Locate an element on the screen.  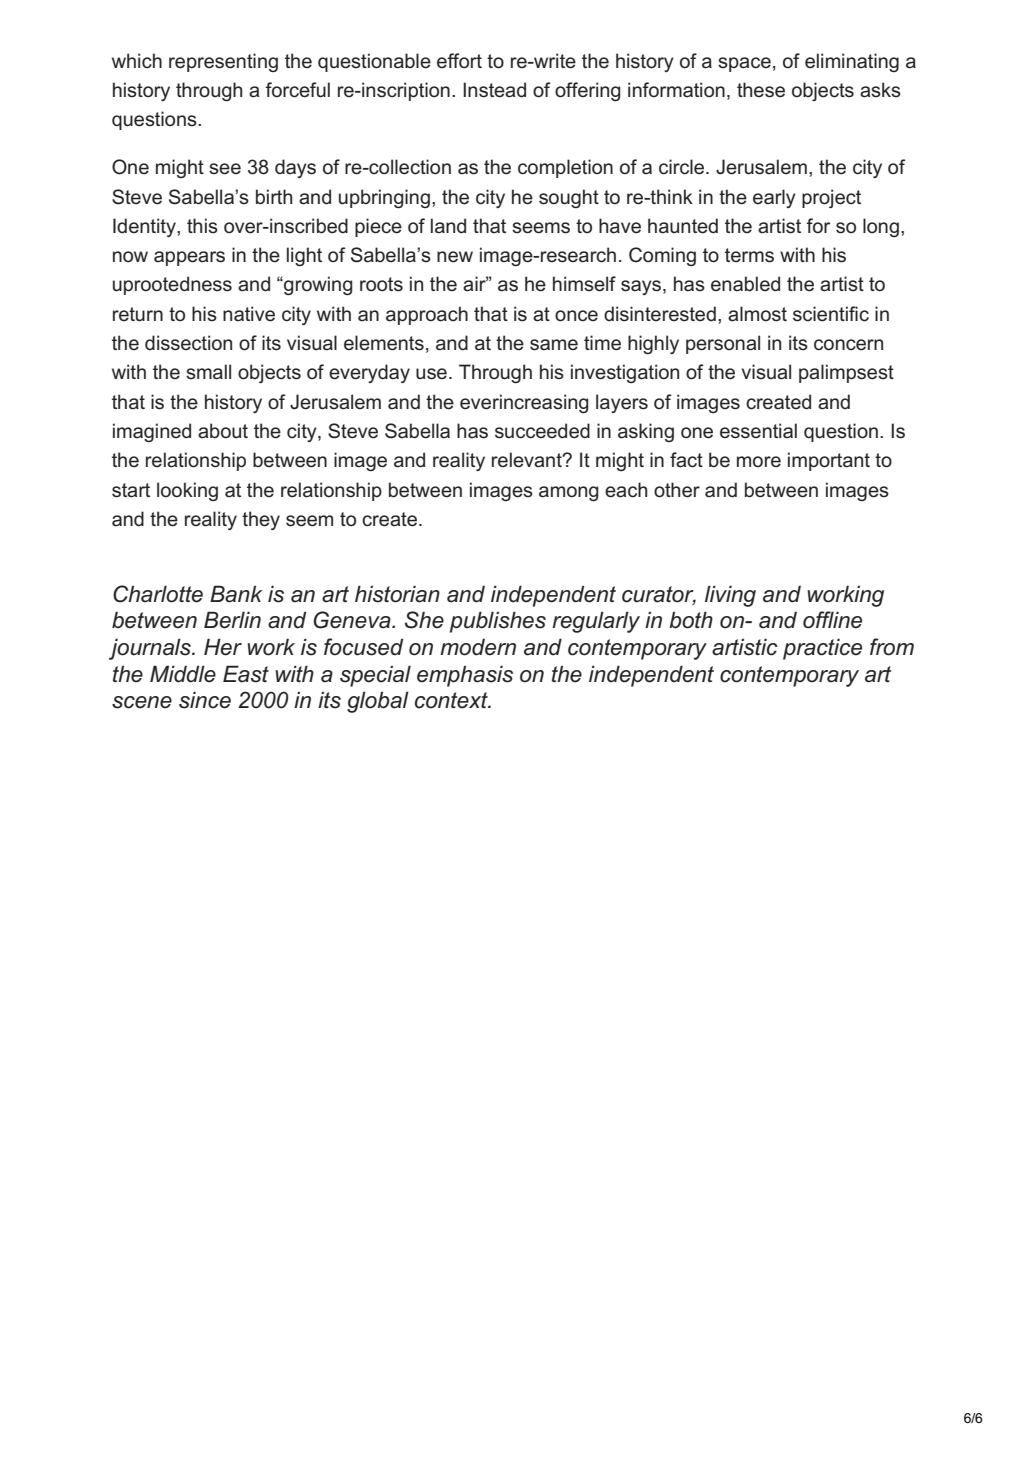
himself is located at coordinates (584, 284).
